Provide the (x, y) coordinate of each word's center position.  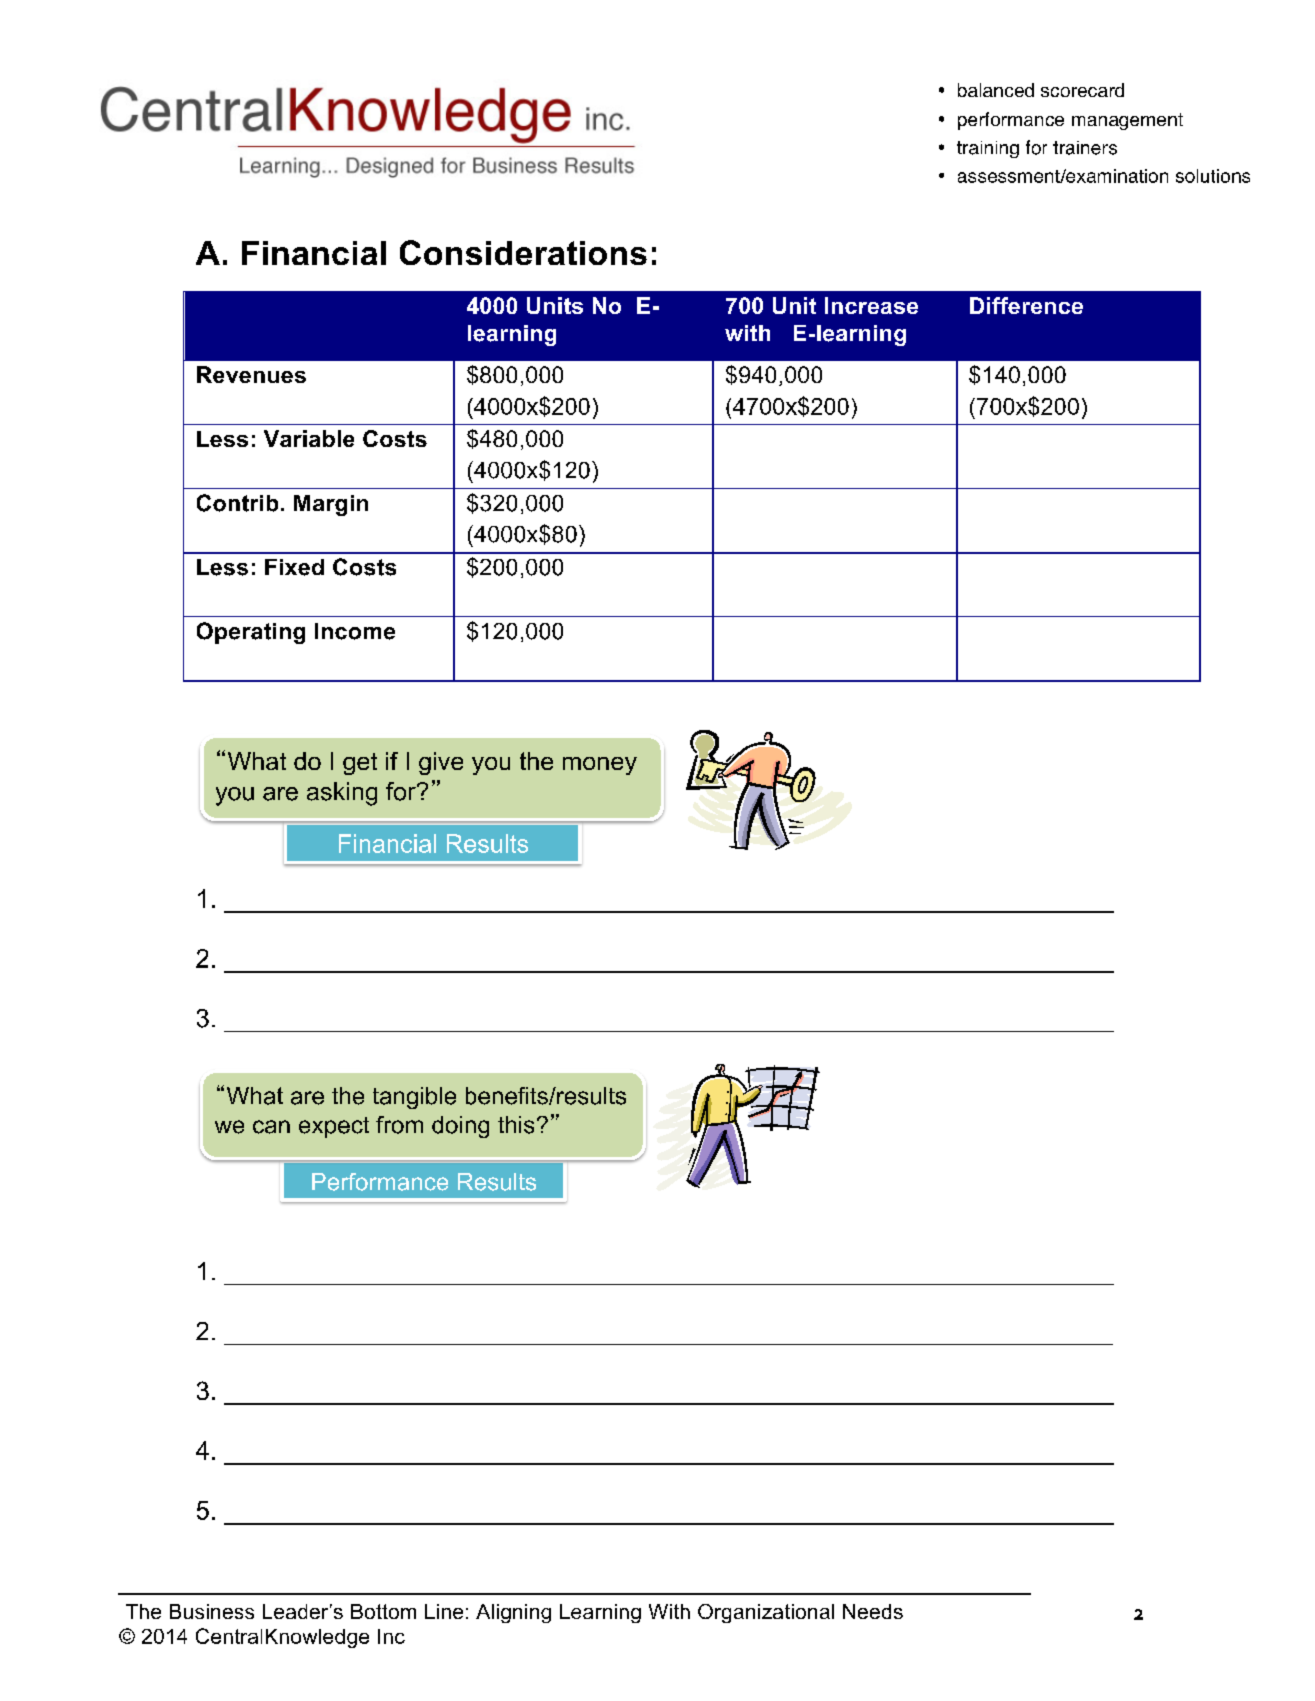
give (441, 763)
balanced (996, 90)
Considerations (523, 252)
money (600, 766)
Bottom (383, 1611)
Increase (871, 305)
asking (342, 794)
